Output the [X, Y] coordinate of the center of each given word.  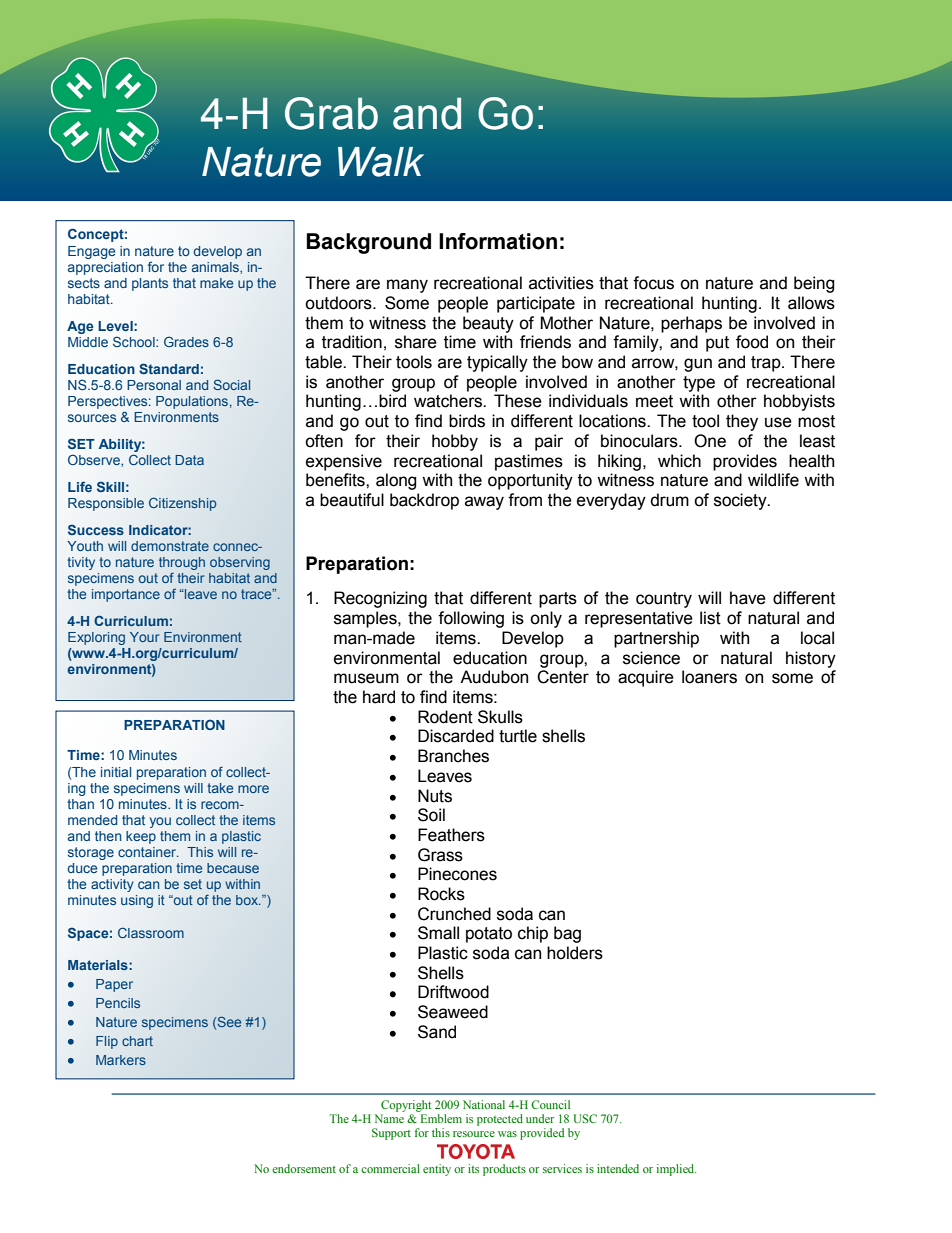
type [699, 384]
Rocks [441, 894]
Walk [381, 162]
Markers [121, 1060]
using [137, 901]
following [471, 619]
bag [567, 934]
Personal [154, 385]
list [710, 618]
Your [144, 637]
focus [653, 283]
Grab [331, 113]
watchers [449, 401]
